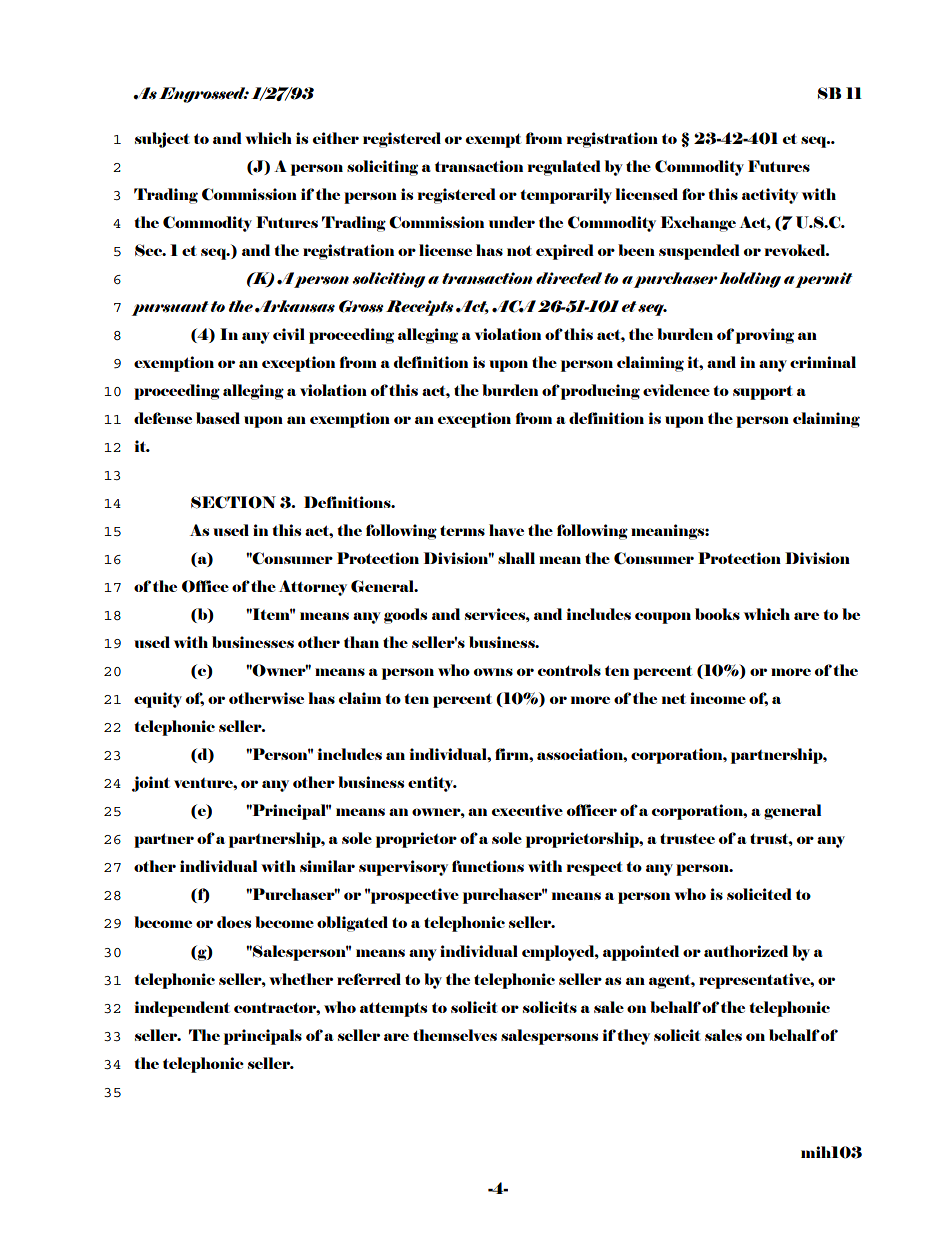 The height and width of the document is (1233, 952). I want to click on shall, so click(516, 558).
